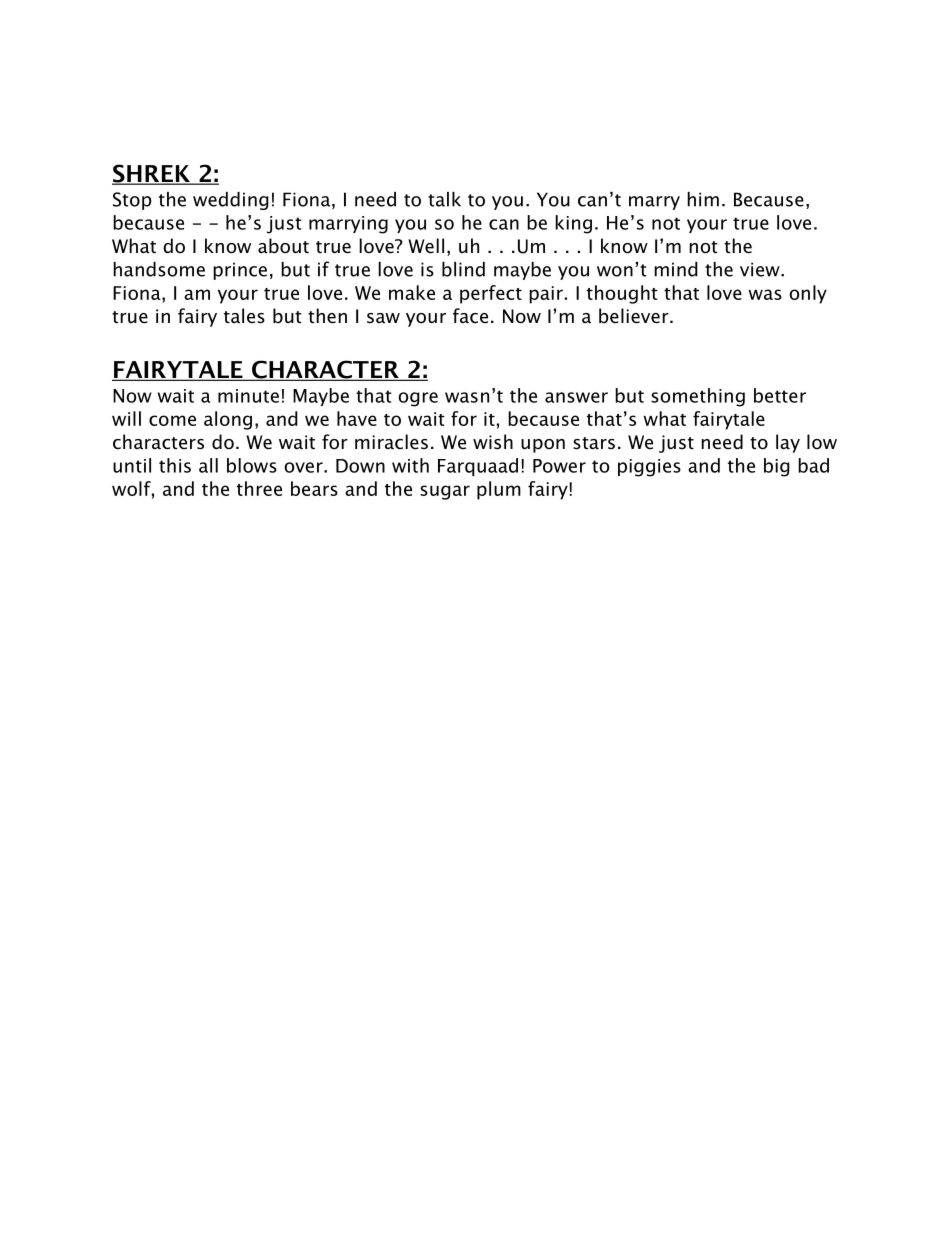 The image size is (952, 1233). I want to click on minute, so click(248, 396).
